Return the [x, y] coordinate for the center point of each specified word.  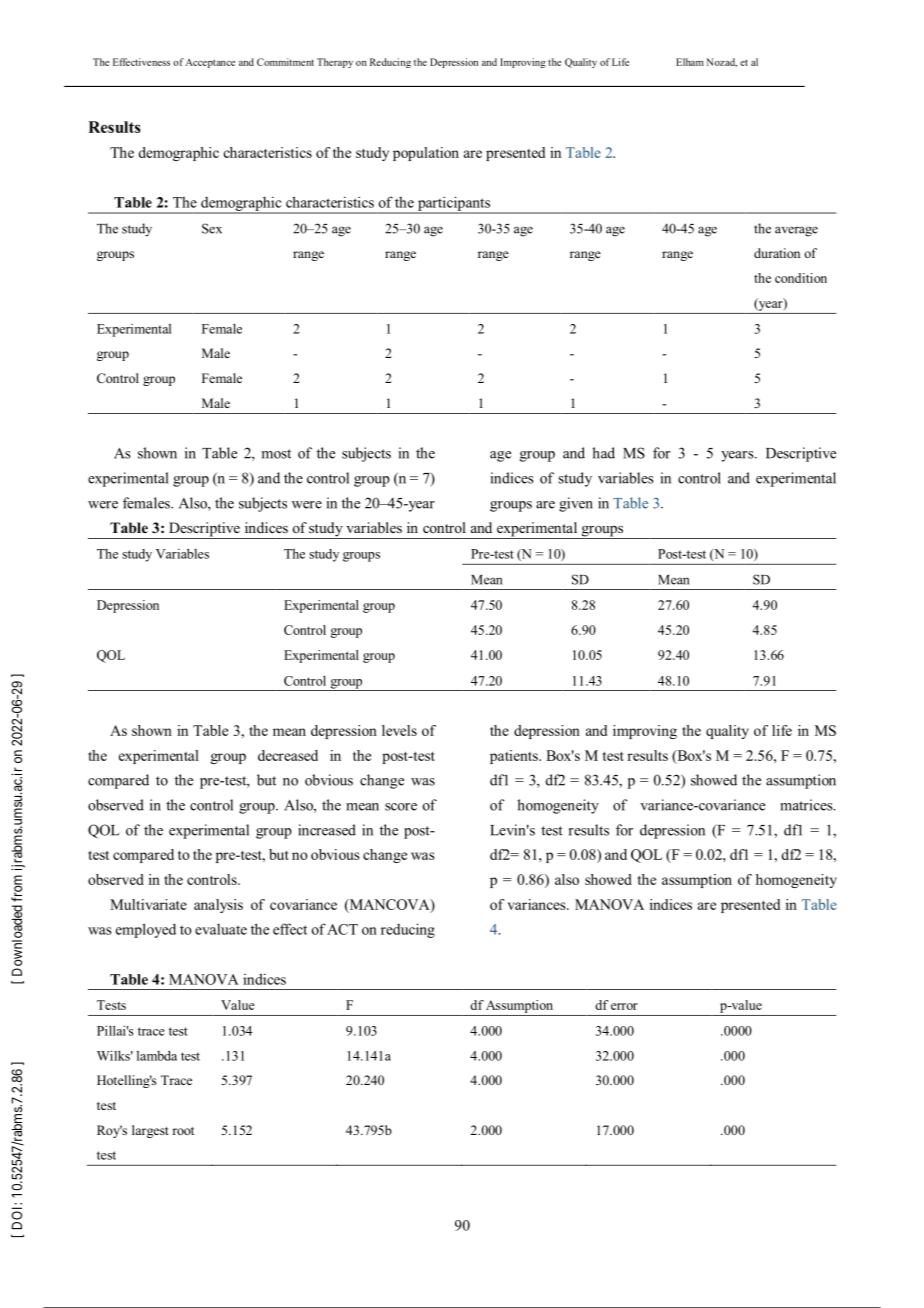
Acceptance [210, 63]
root [183, 1131]
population [426, 154]
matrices [807, 805]
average [796, 231]
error [624, 1006]
